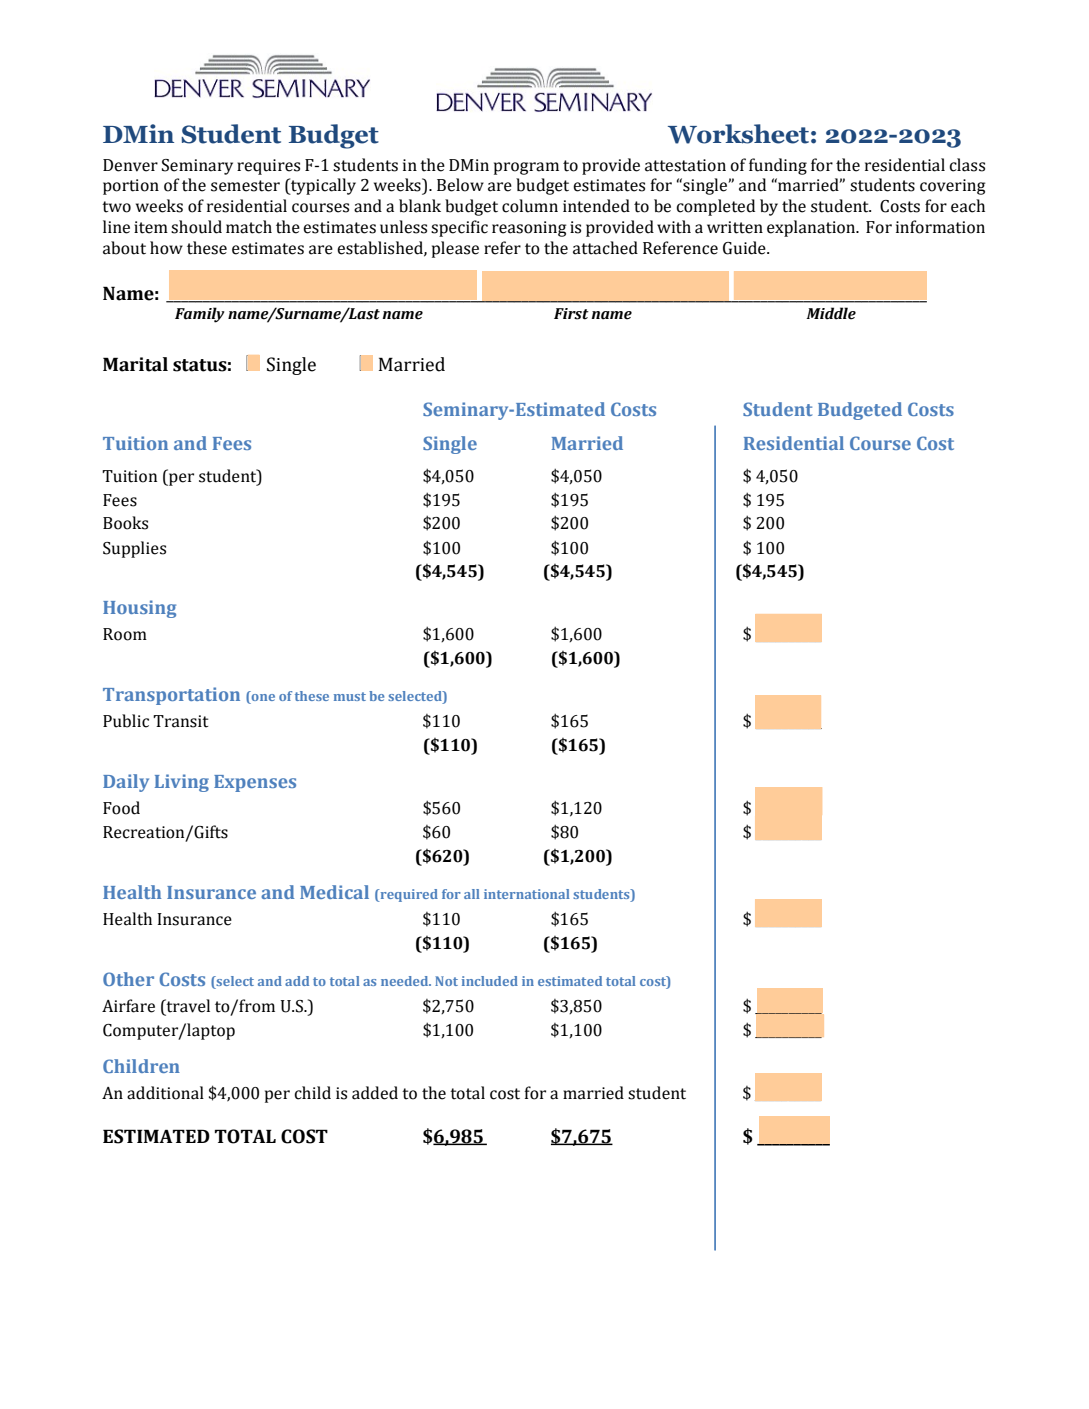 The width and height of the image is (1089, 1409). Describe the element at coordinates (255, 783) in the image. I see `Expenses` at that location.
